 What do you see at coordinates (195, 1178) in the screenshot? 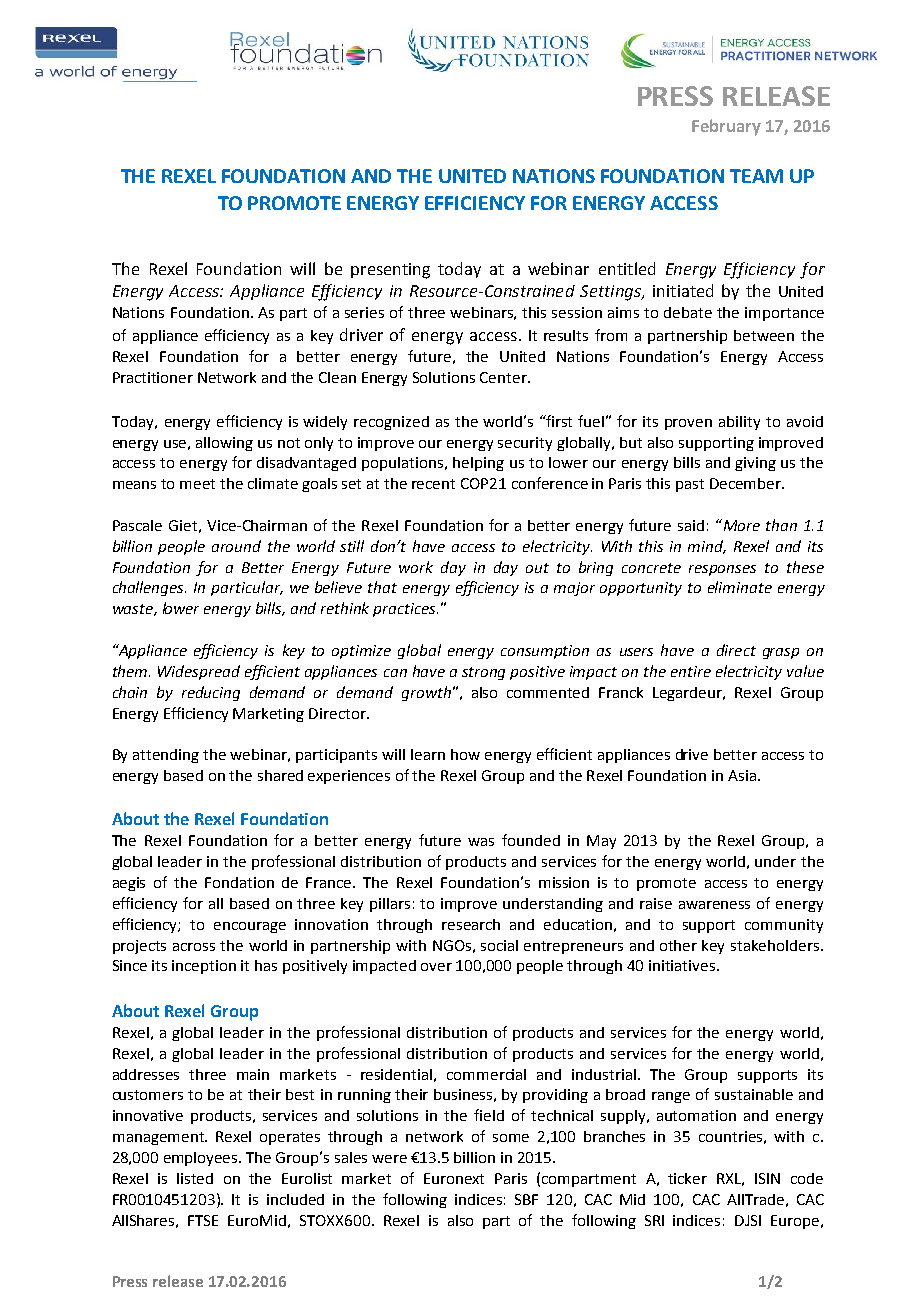
I see `listed` at bounding box center [195, 1178].
